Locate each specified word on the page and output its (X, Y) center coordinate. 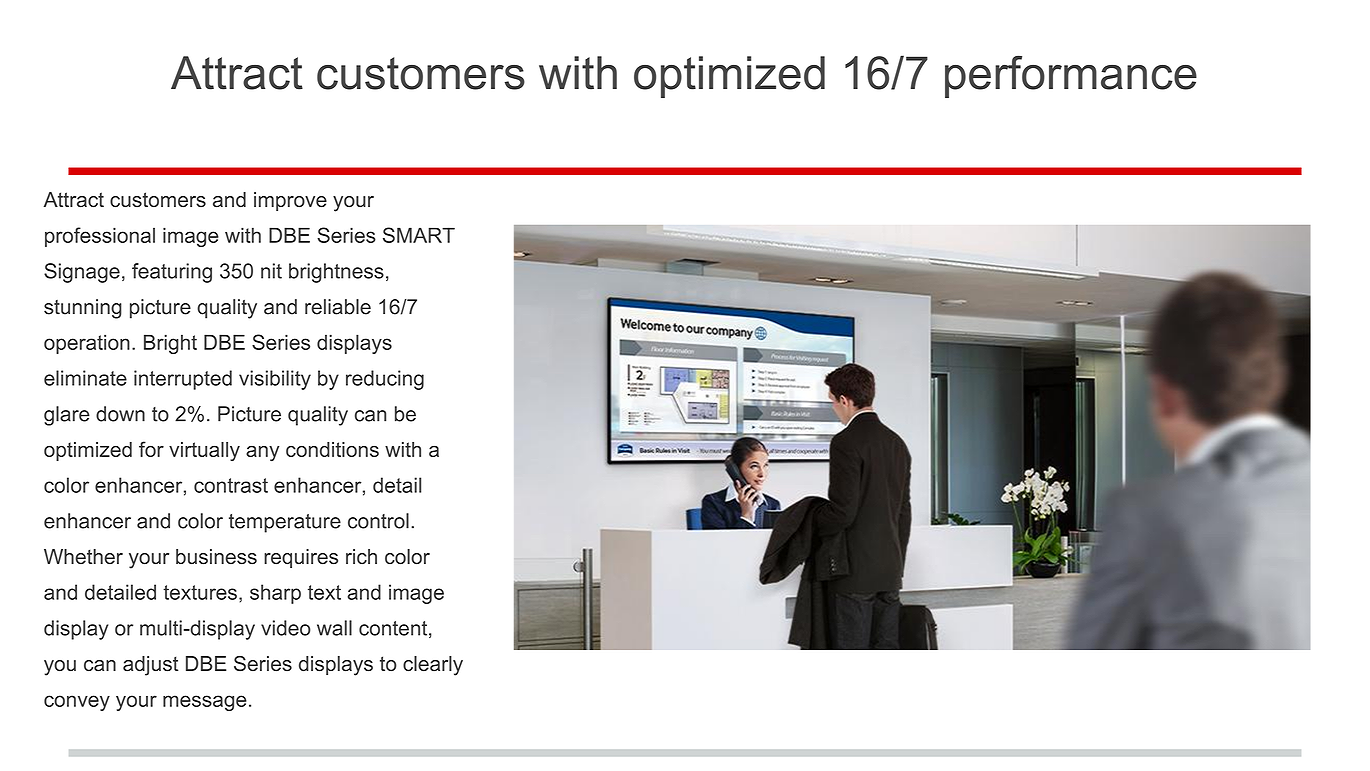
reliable (338, 307)
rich (361, 557)
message (205, 703)
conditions (332, 449)
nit (271, 271)
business (216, 557)
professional (100, 237)
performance (1071, 76)
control (378, 521)
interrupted (183, 380)
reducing (385, 380)
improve (290, 201)
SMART (419, 235)
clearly (433, 666)
